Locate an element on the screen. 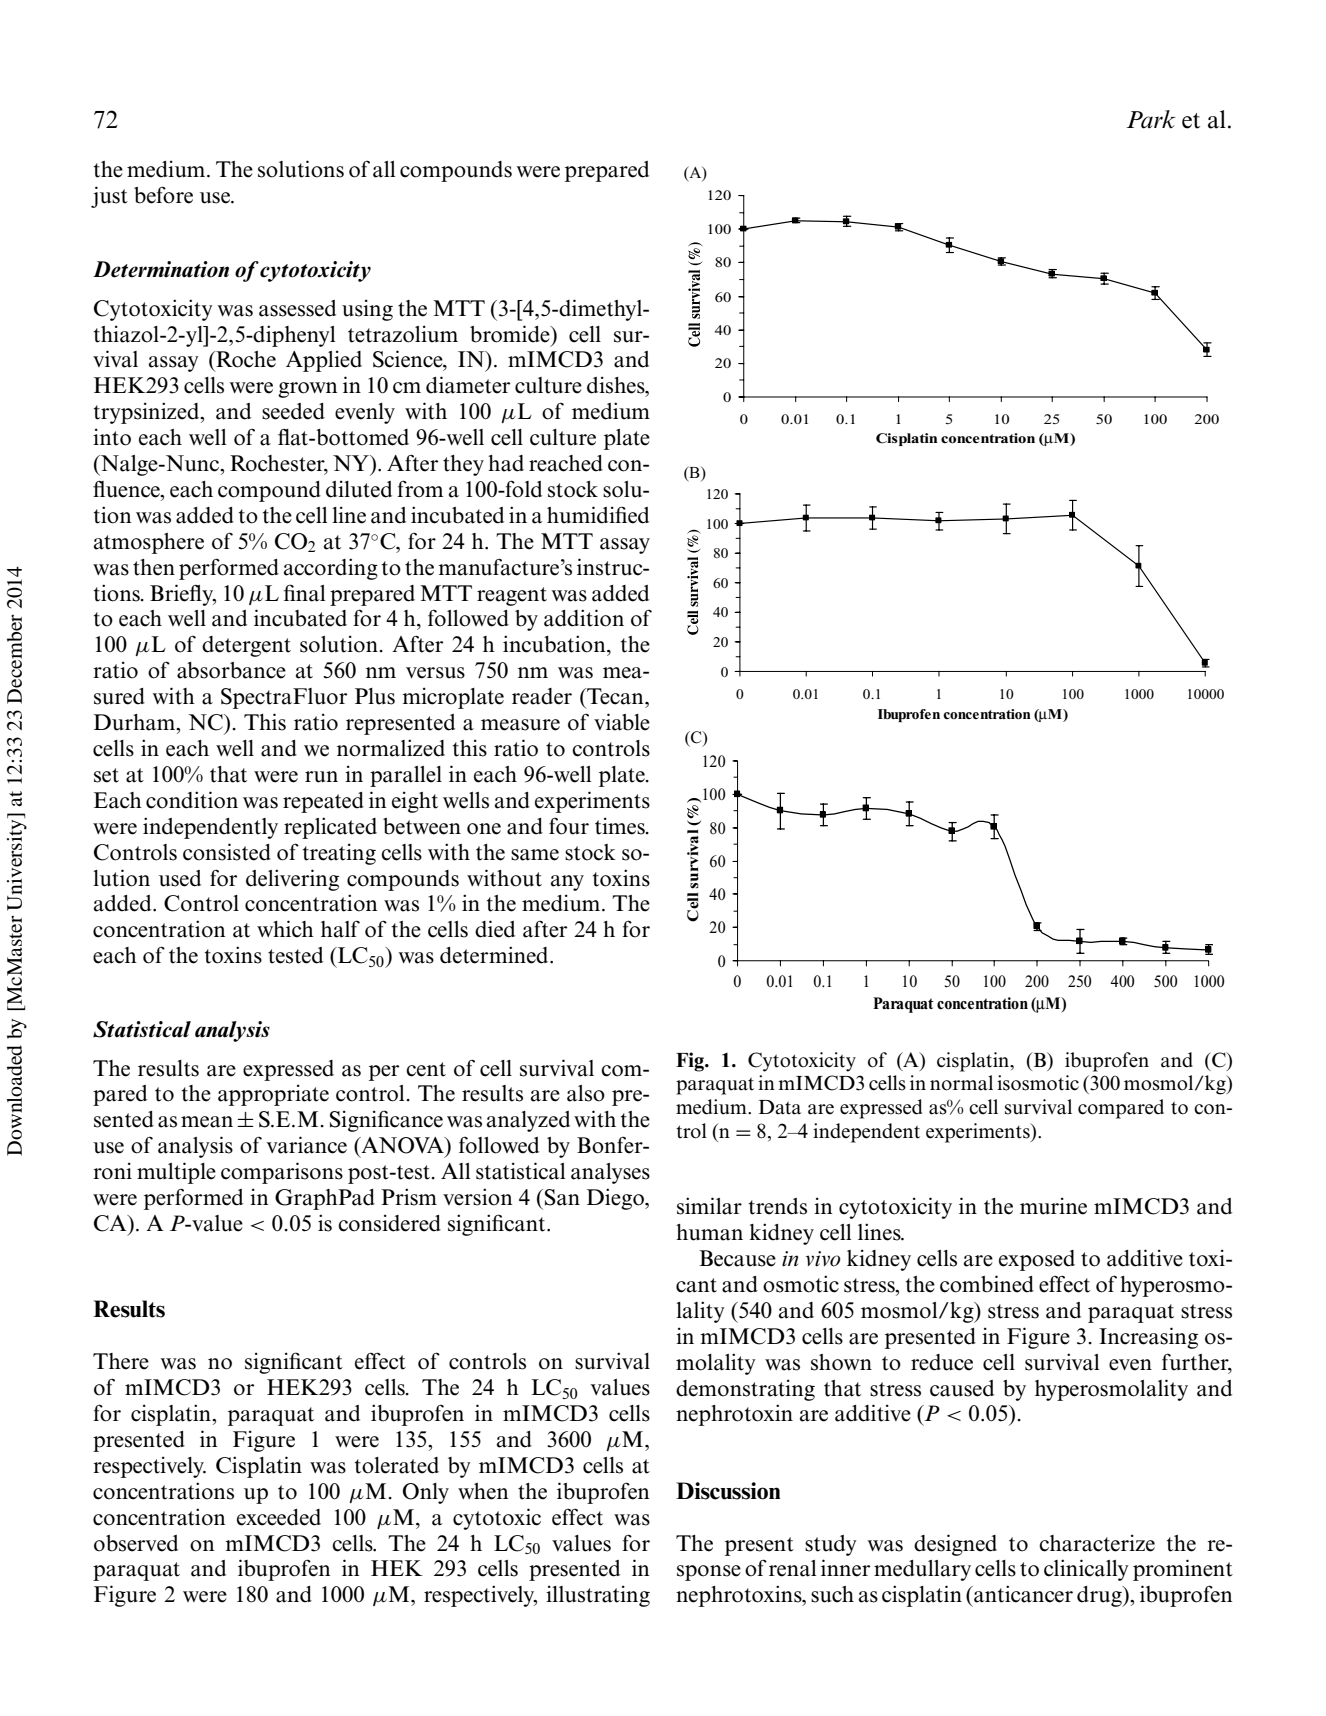  Park is located at coordinates (1151, 119).
